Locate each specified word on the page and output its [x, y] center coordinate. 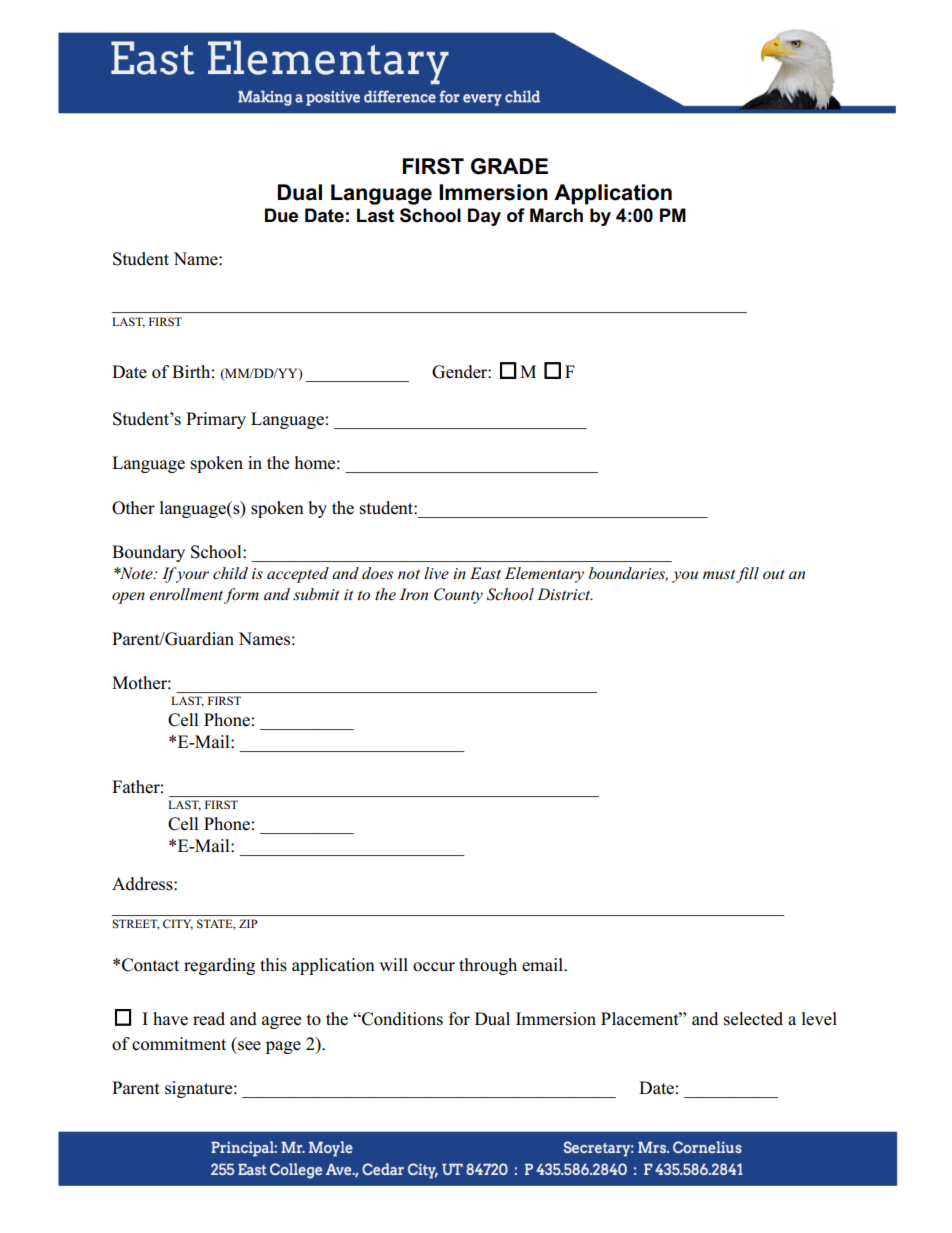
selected [753, 1019]
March [556, 215]
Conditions [401, 1019]
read [209, 1019]
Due [281, 215]
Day [484, 217]
